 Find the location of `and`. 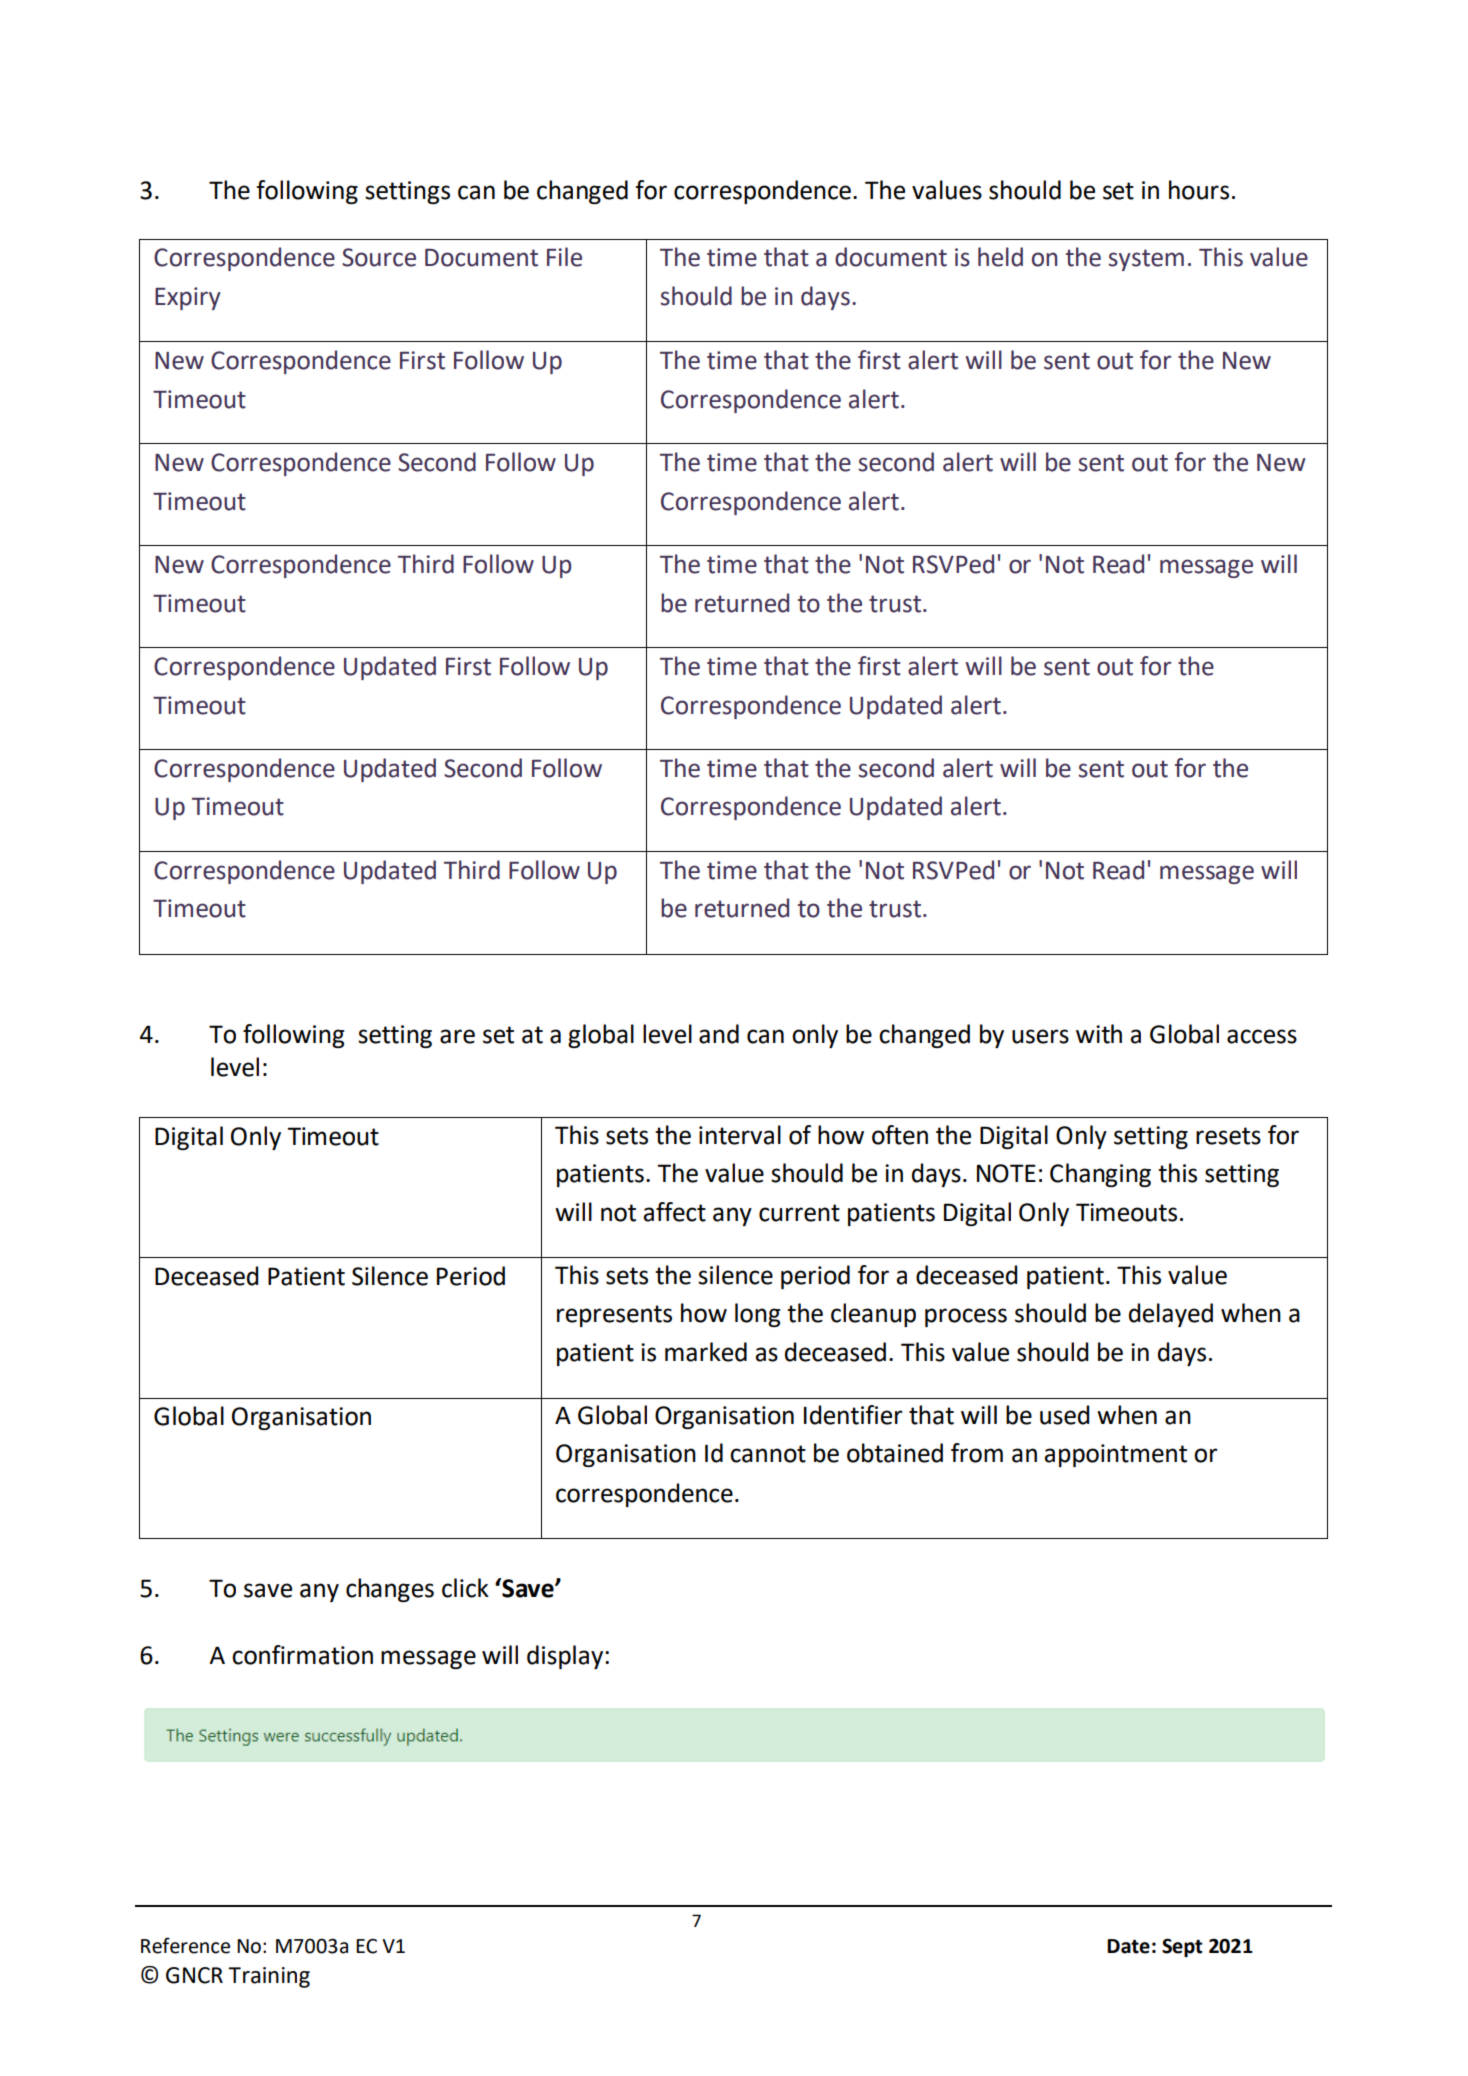

and is located at coordinates (719, 1034).
